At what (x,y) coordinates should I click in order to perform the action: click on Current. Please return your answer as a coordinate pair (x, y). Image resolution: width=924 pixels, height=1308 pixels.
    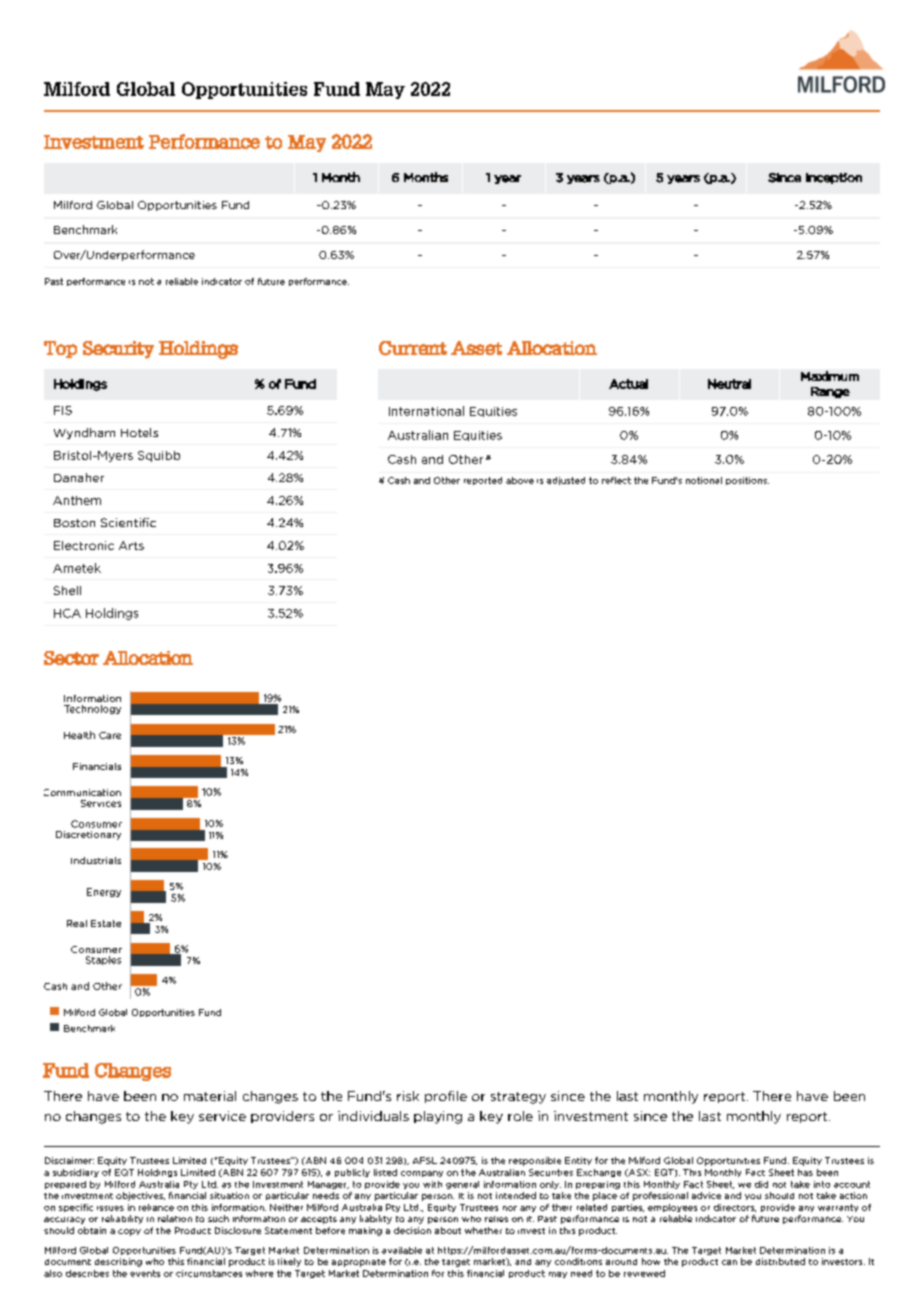
    Looking at the image, I should click on (413, 348).
